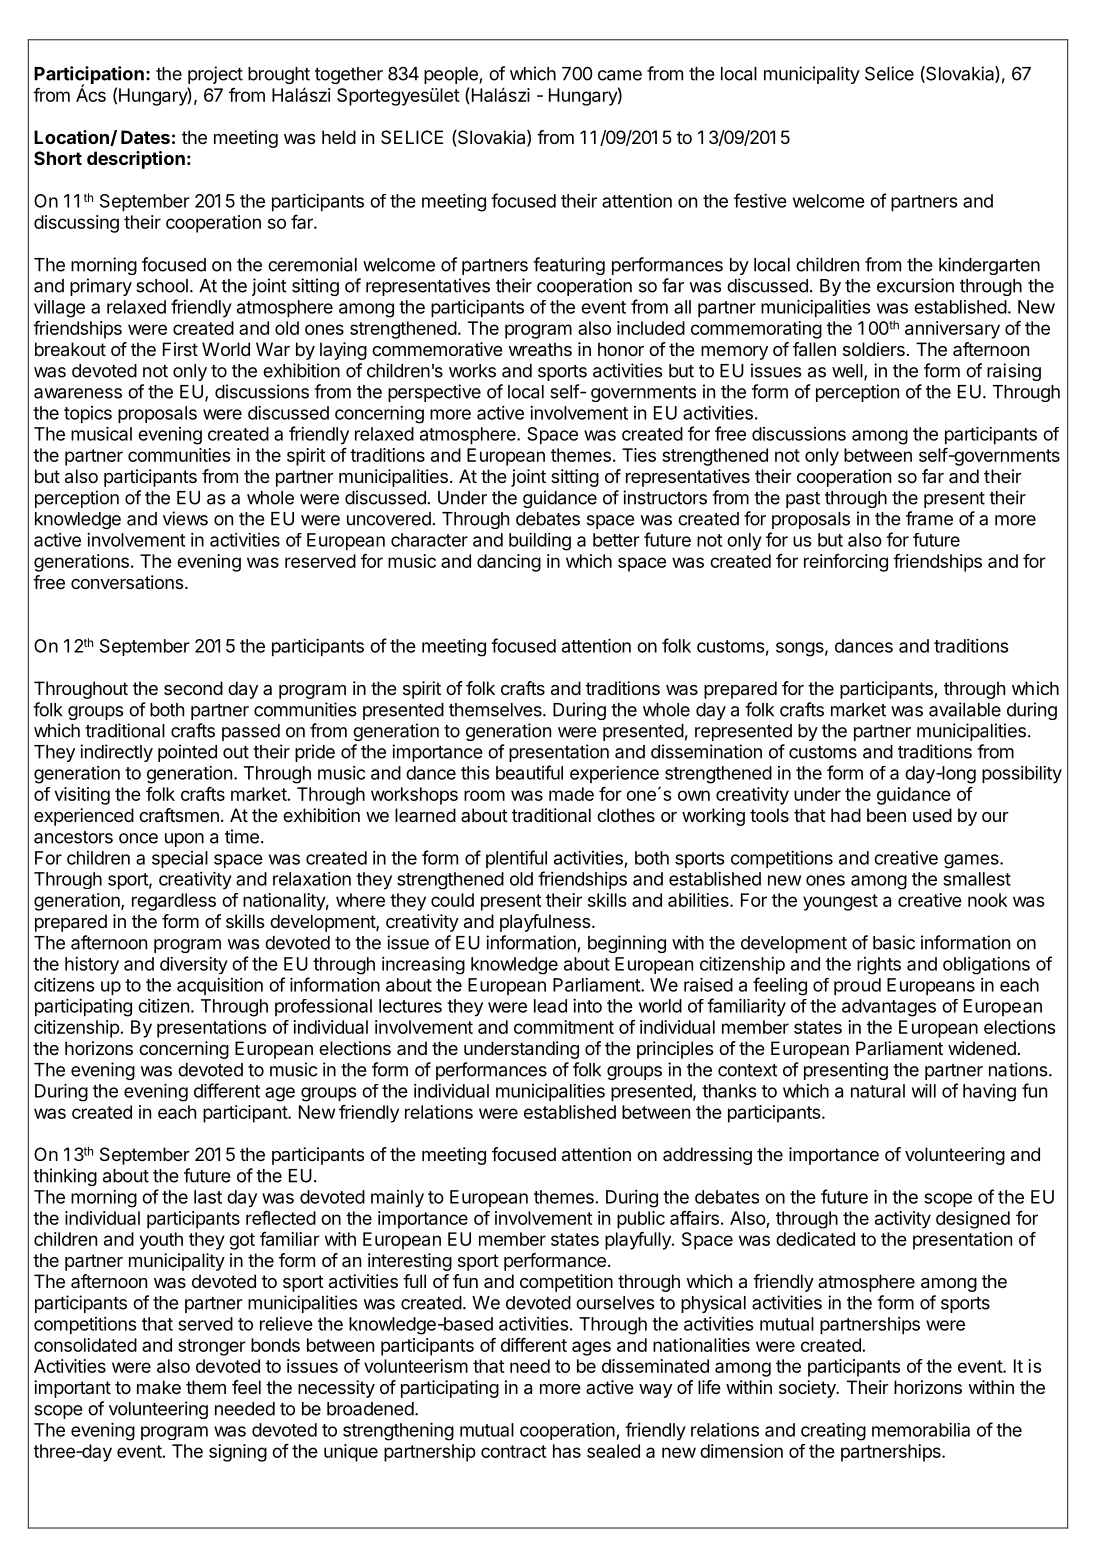 This screenshot has height=1551, width=1096. What do you see at coordinates (145, 137) in the screenshot?
I see `Dates` at bounding box center [145, 137].
